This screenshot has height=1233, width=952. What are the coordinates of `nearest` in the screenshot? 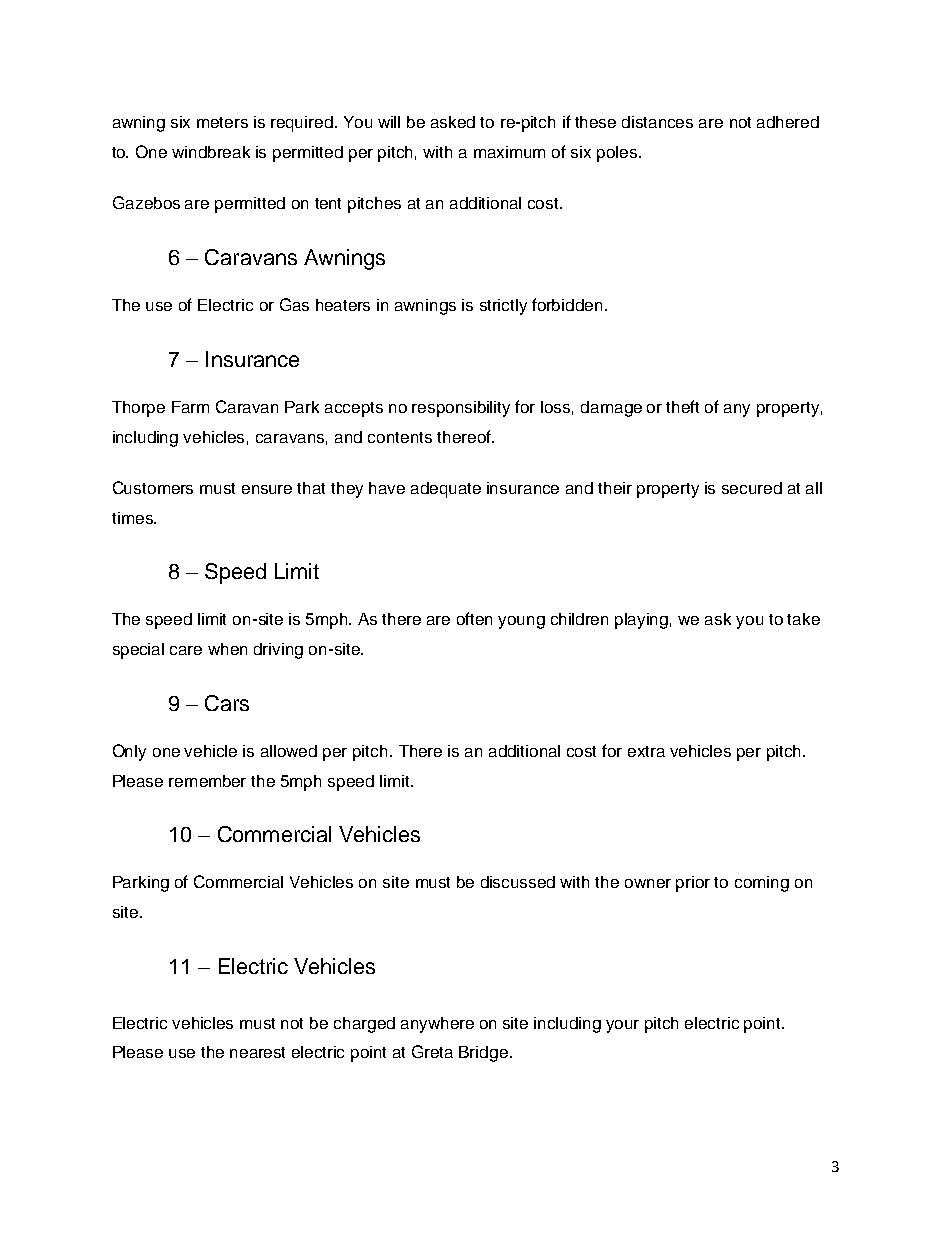 It's located at (257, 1052).
